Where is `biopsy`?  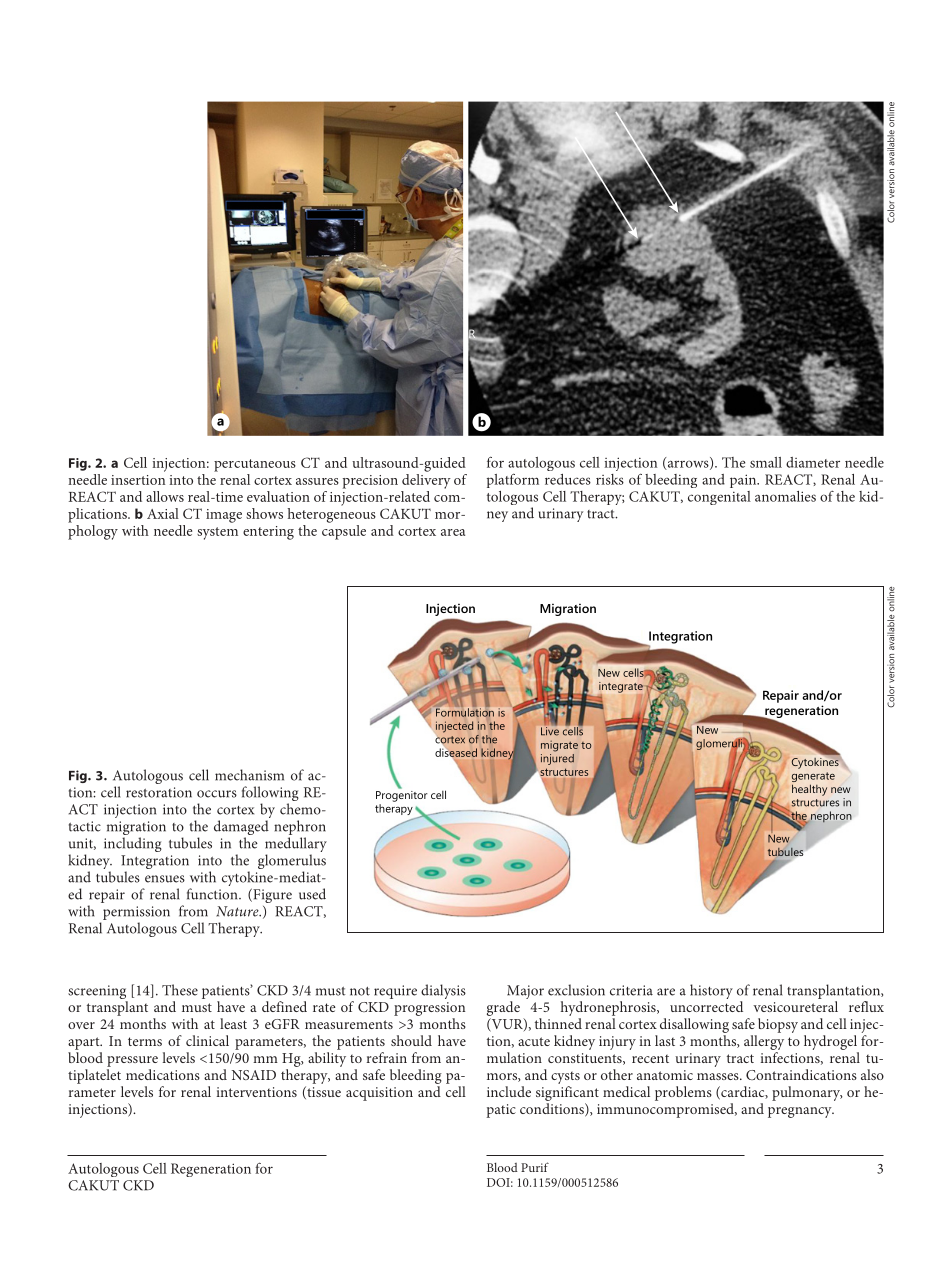
biopsy is located at coordinates (778, 1025).
